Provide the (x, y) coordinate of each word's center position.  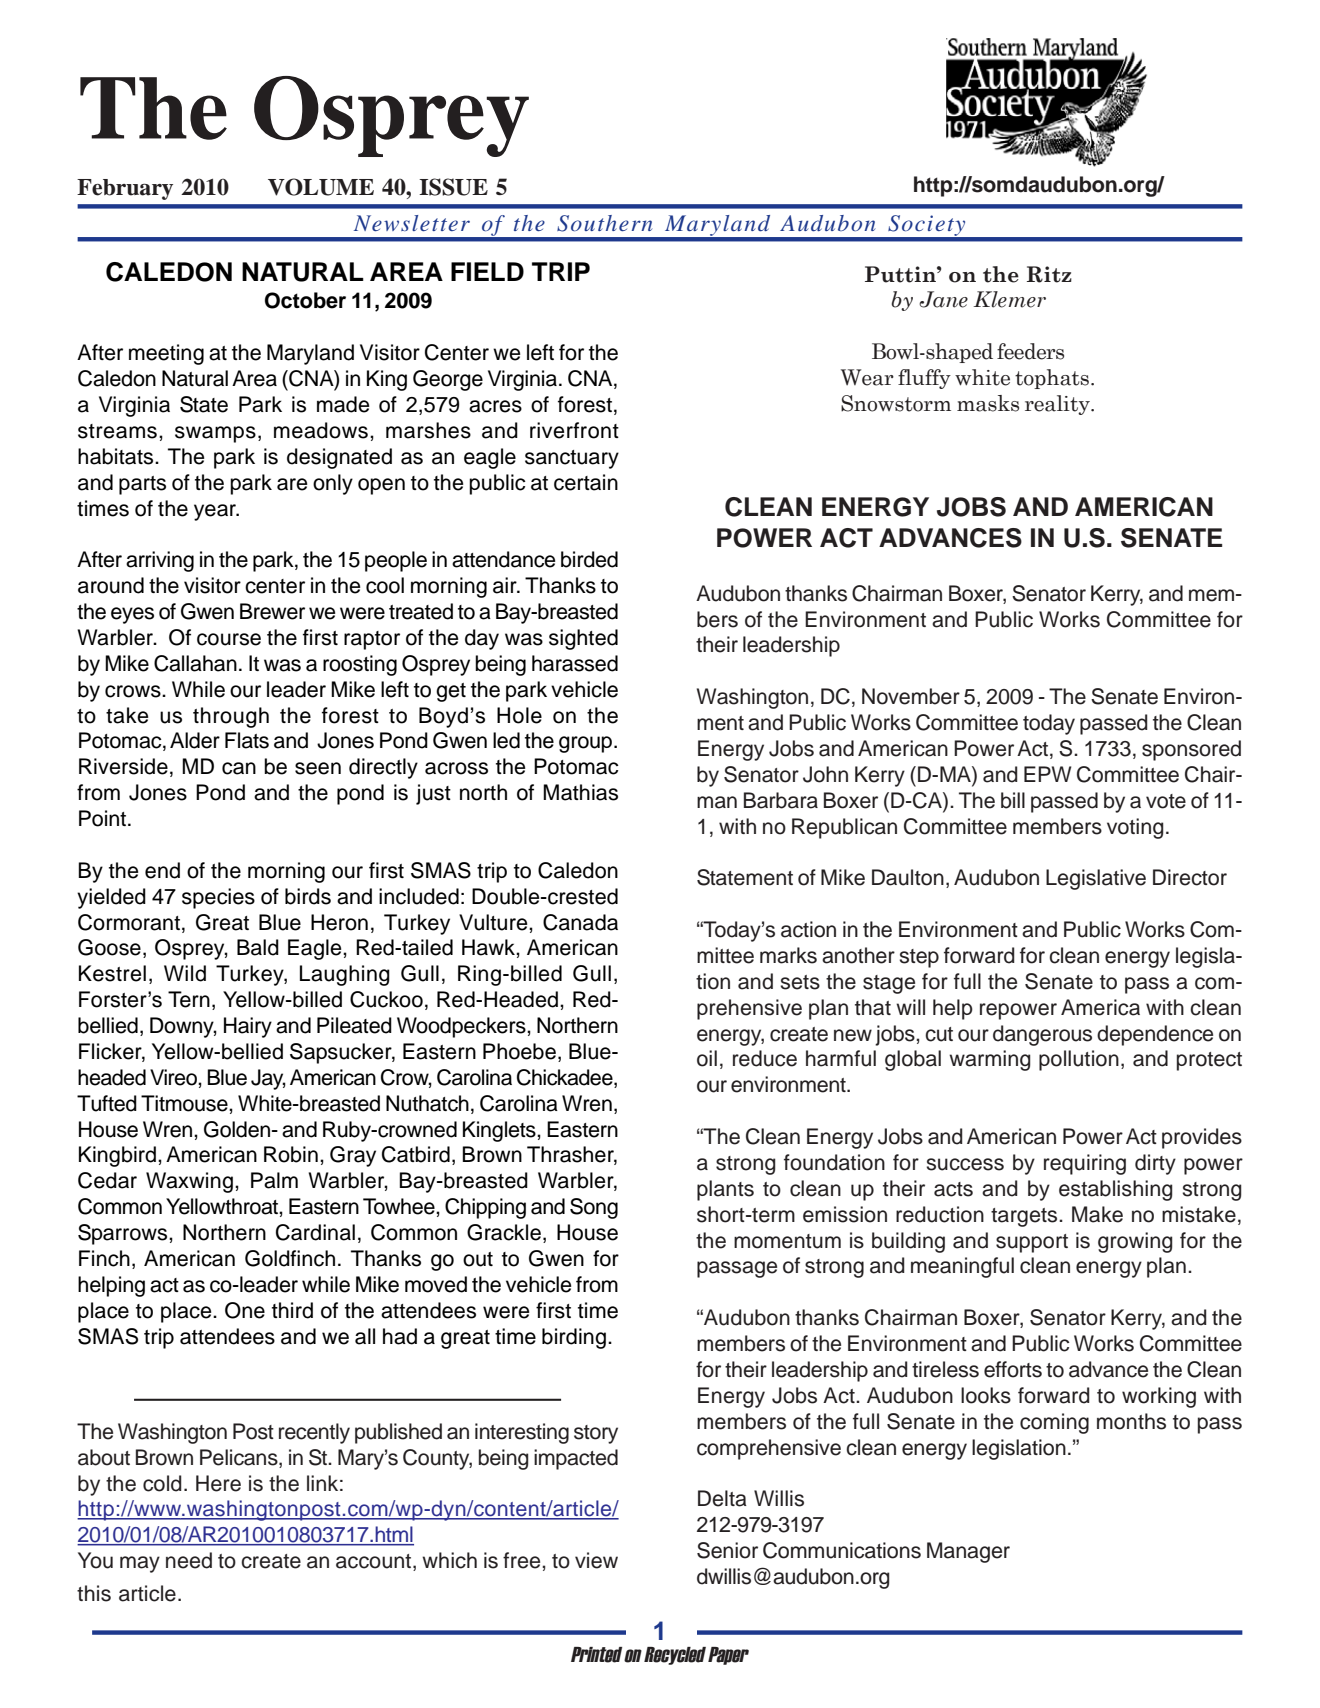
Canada (580, 922)
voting (1135, 828)
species (218, 898)
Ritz (1049, 274)
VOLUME (321, 187)
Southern (604, 223)
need (189, 1560)
